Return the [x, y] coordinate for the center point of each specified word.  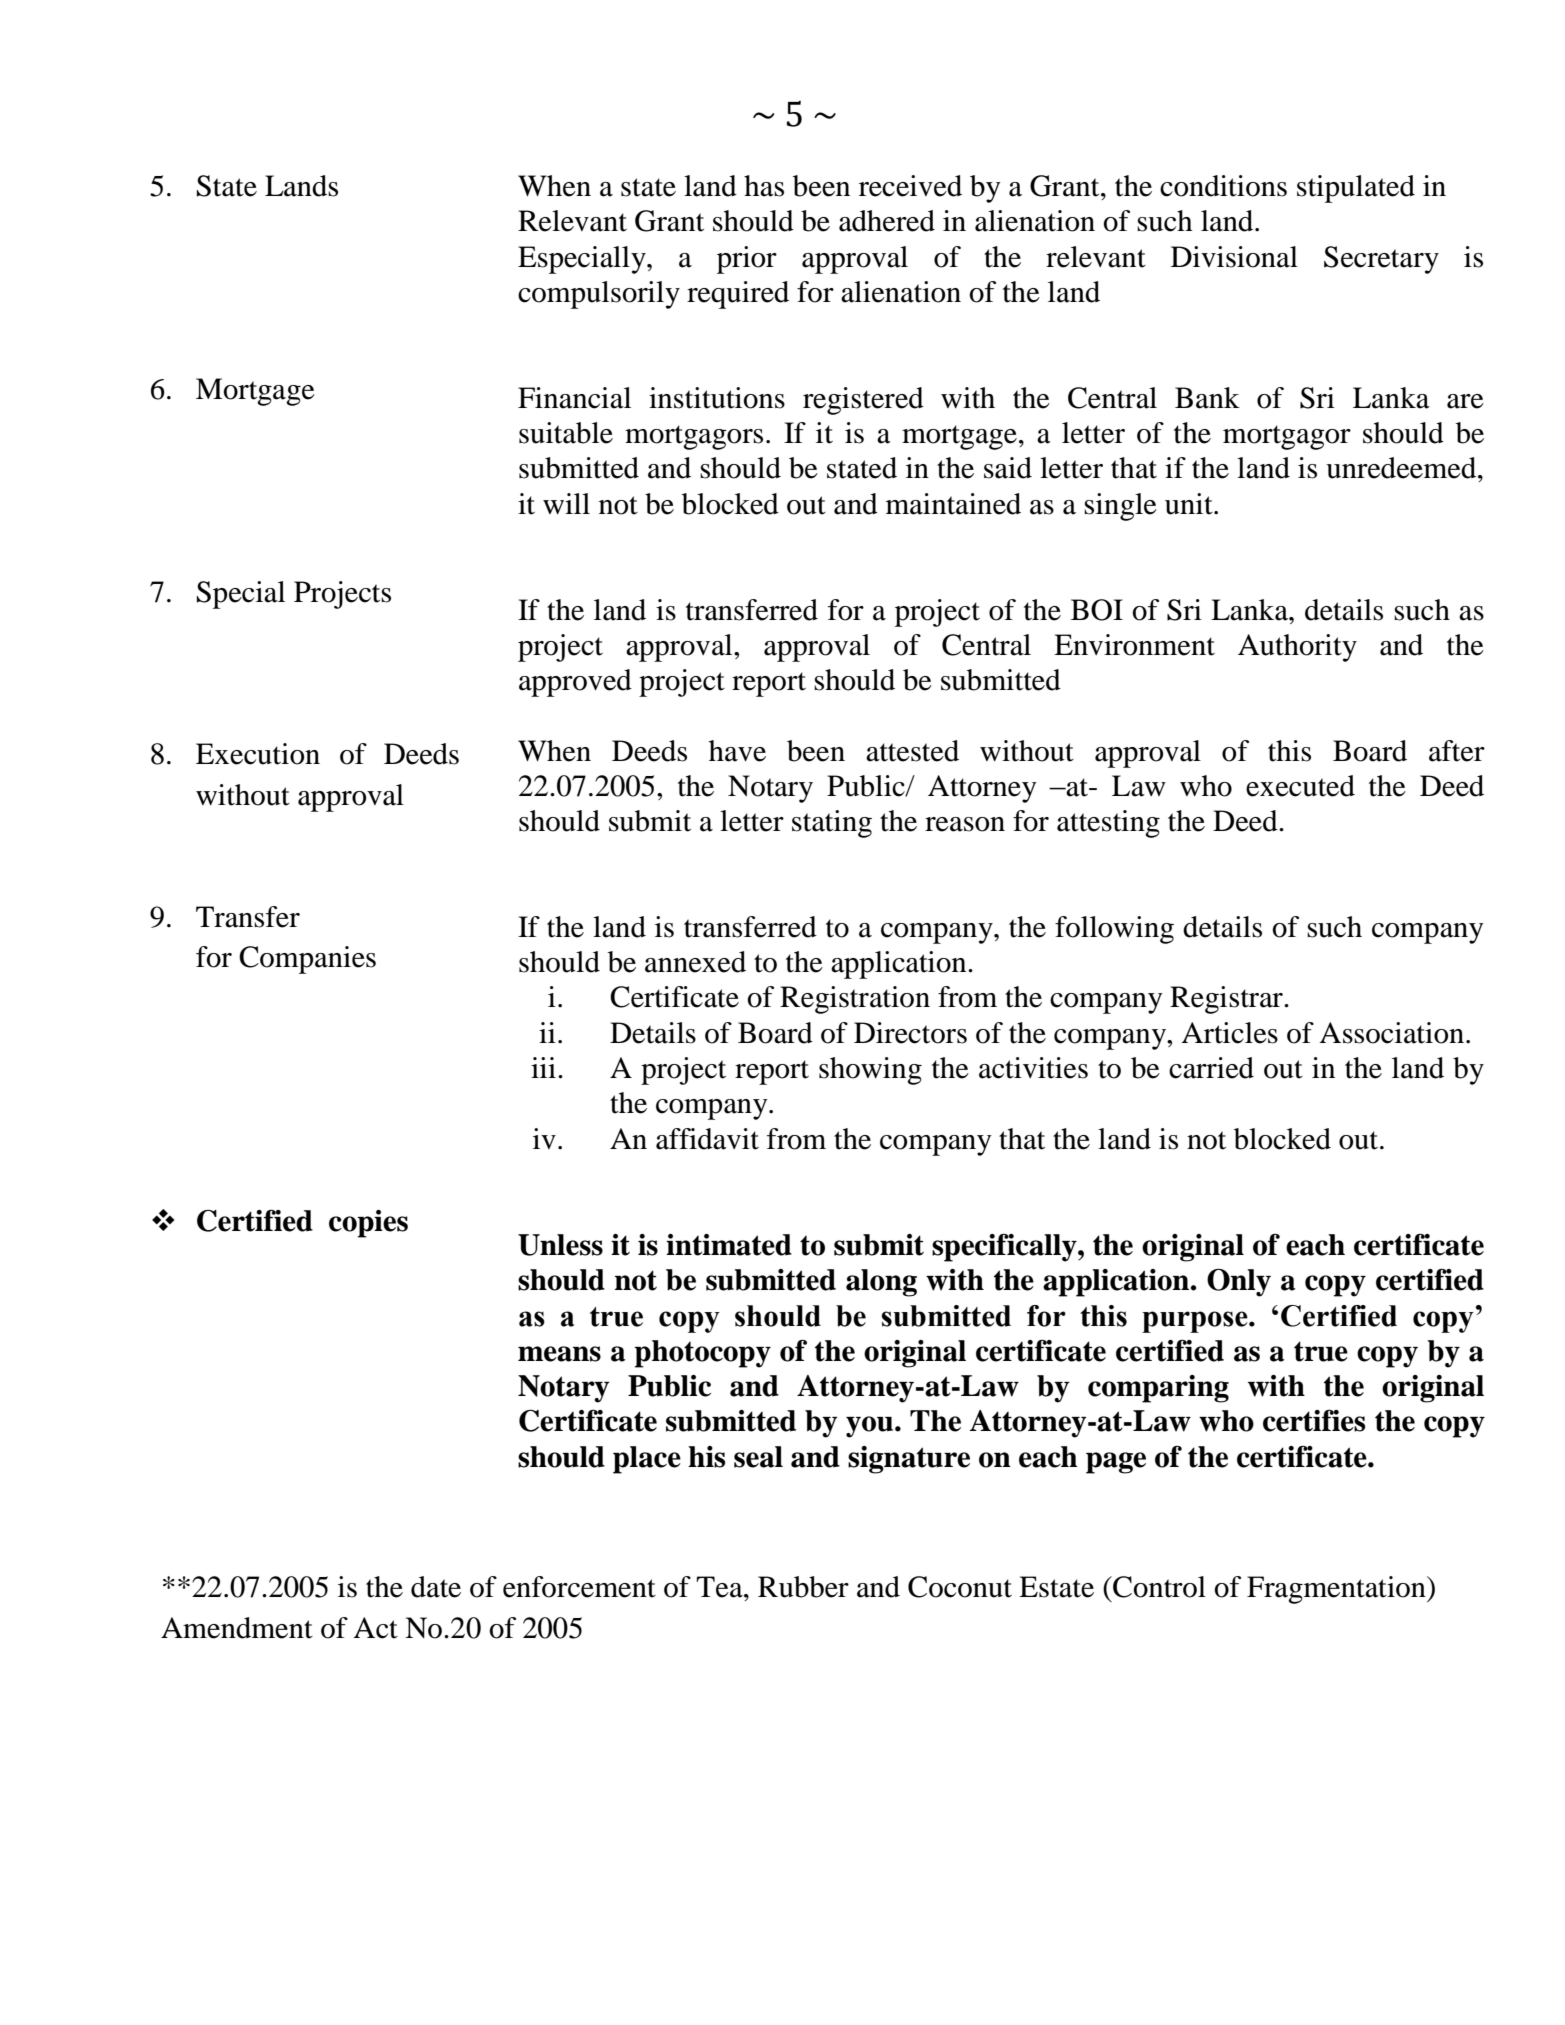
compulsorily [599, 295]
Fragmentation [1337, 1590]
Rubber [803, 1587]
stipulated [1356, 189]
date [436, 1587]
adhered [887, 221]
